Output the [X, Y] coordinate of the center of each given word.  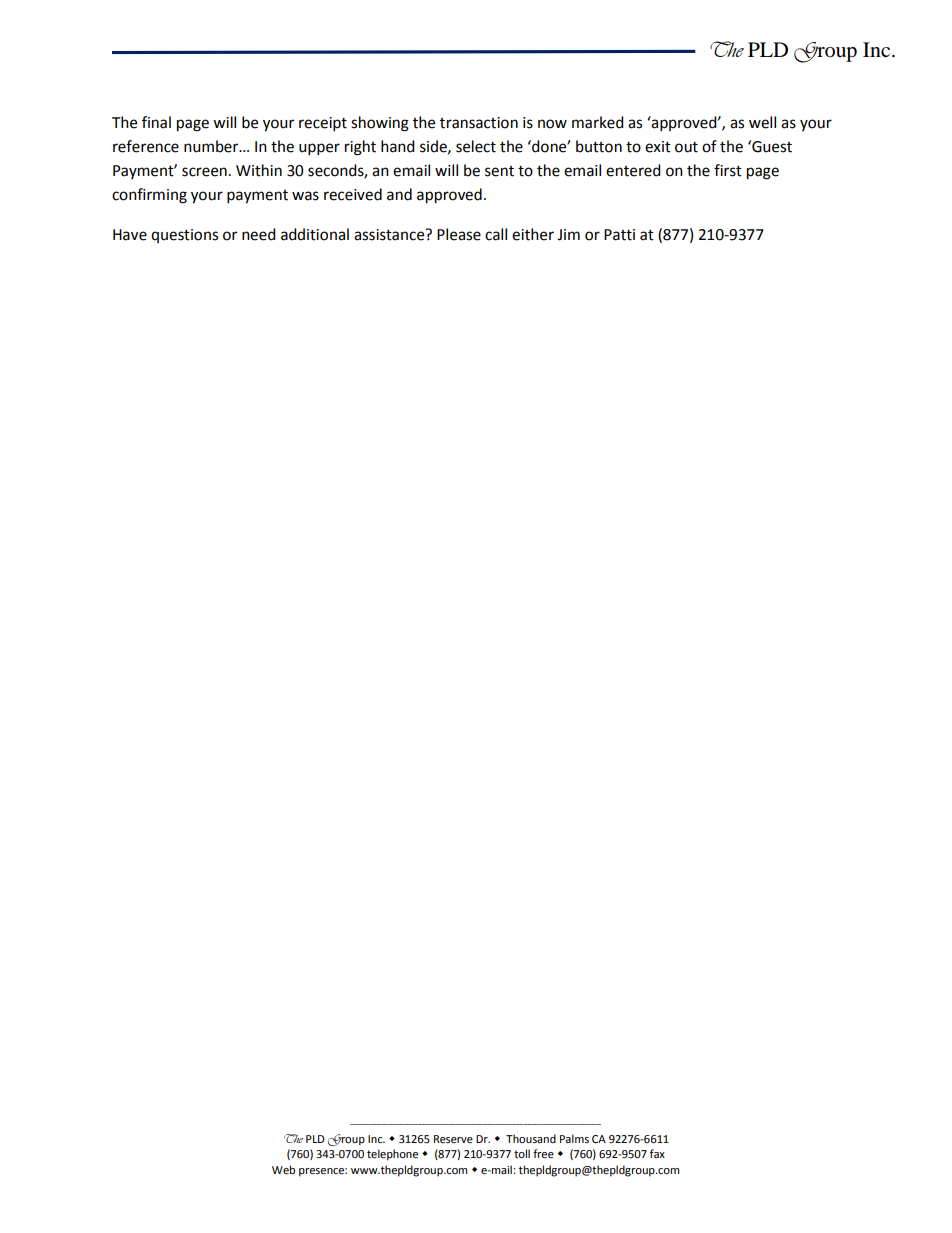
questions [184, 236]
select [476, 146]
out [686, 147]
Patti [619, 235]
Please [459, 234]
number [212, 146]
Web [283, 1170]
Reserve [453, 1139]
